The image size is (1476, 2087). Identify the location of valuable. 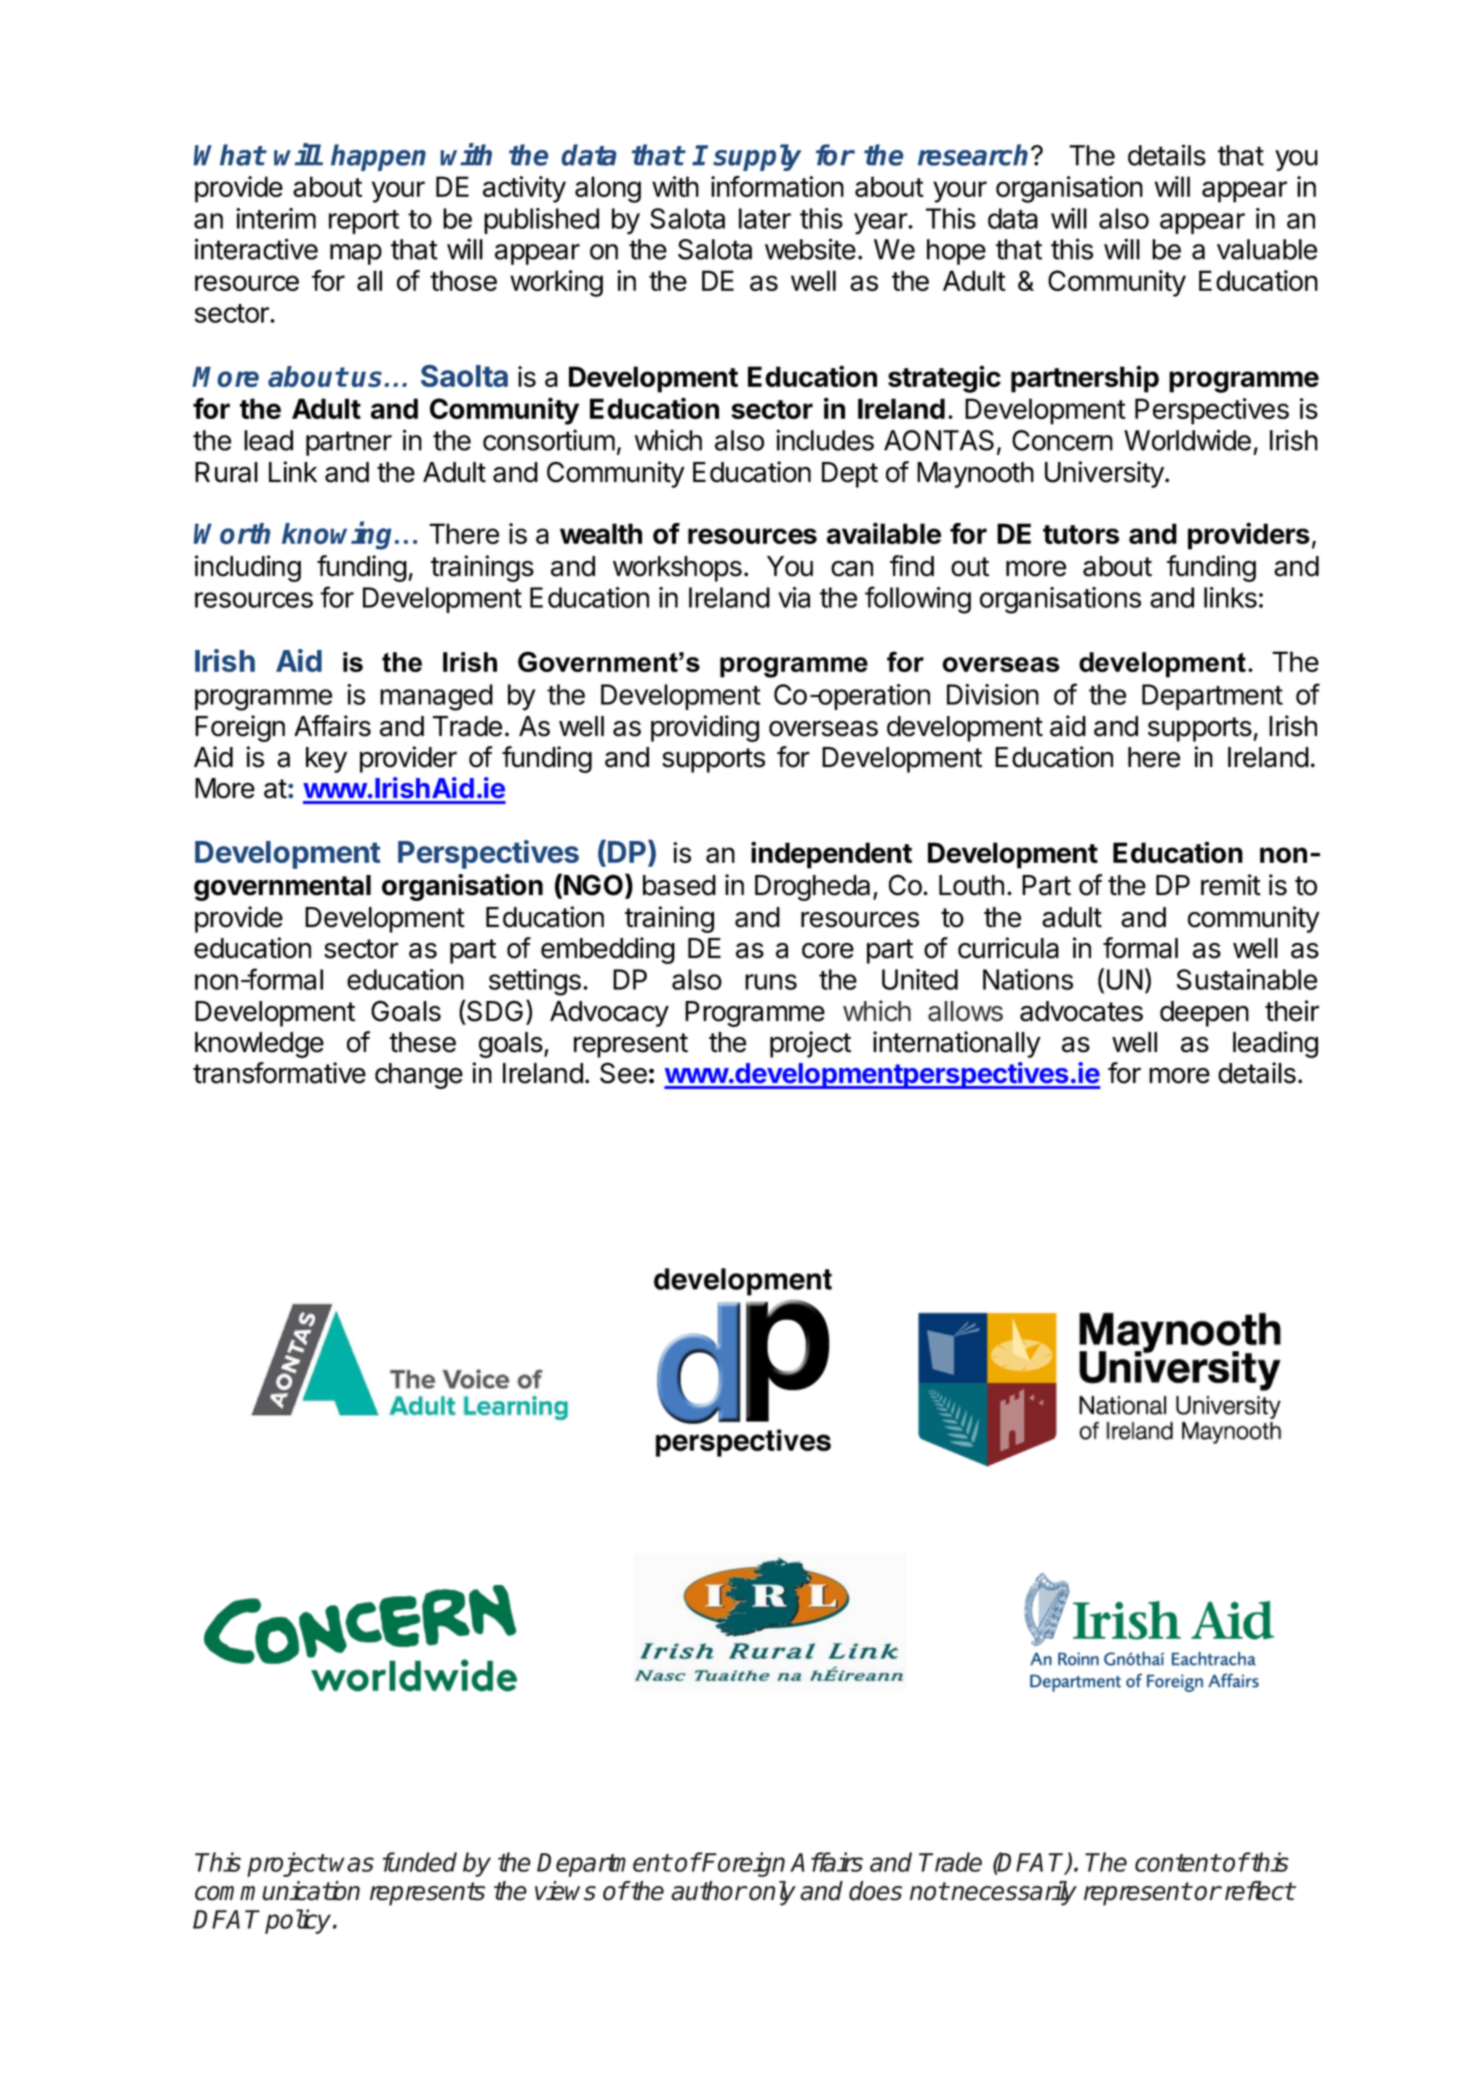
(1267, 249).
